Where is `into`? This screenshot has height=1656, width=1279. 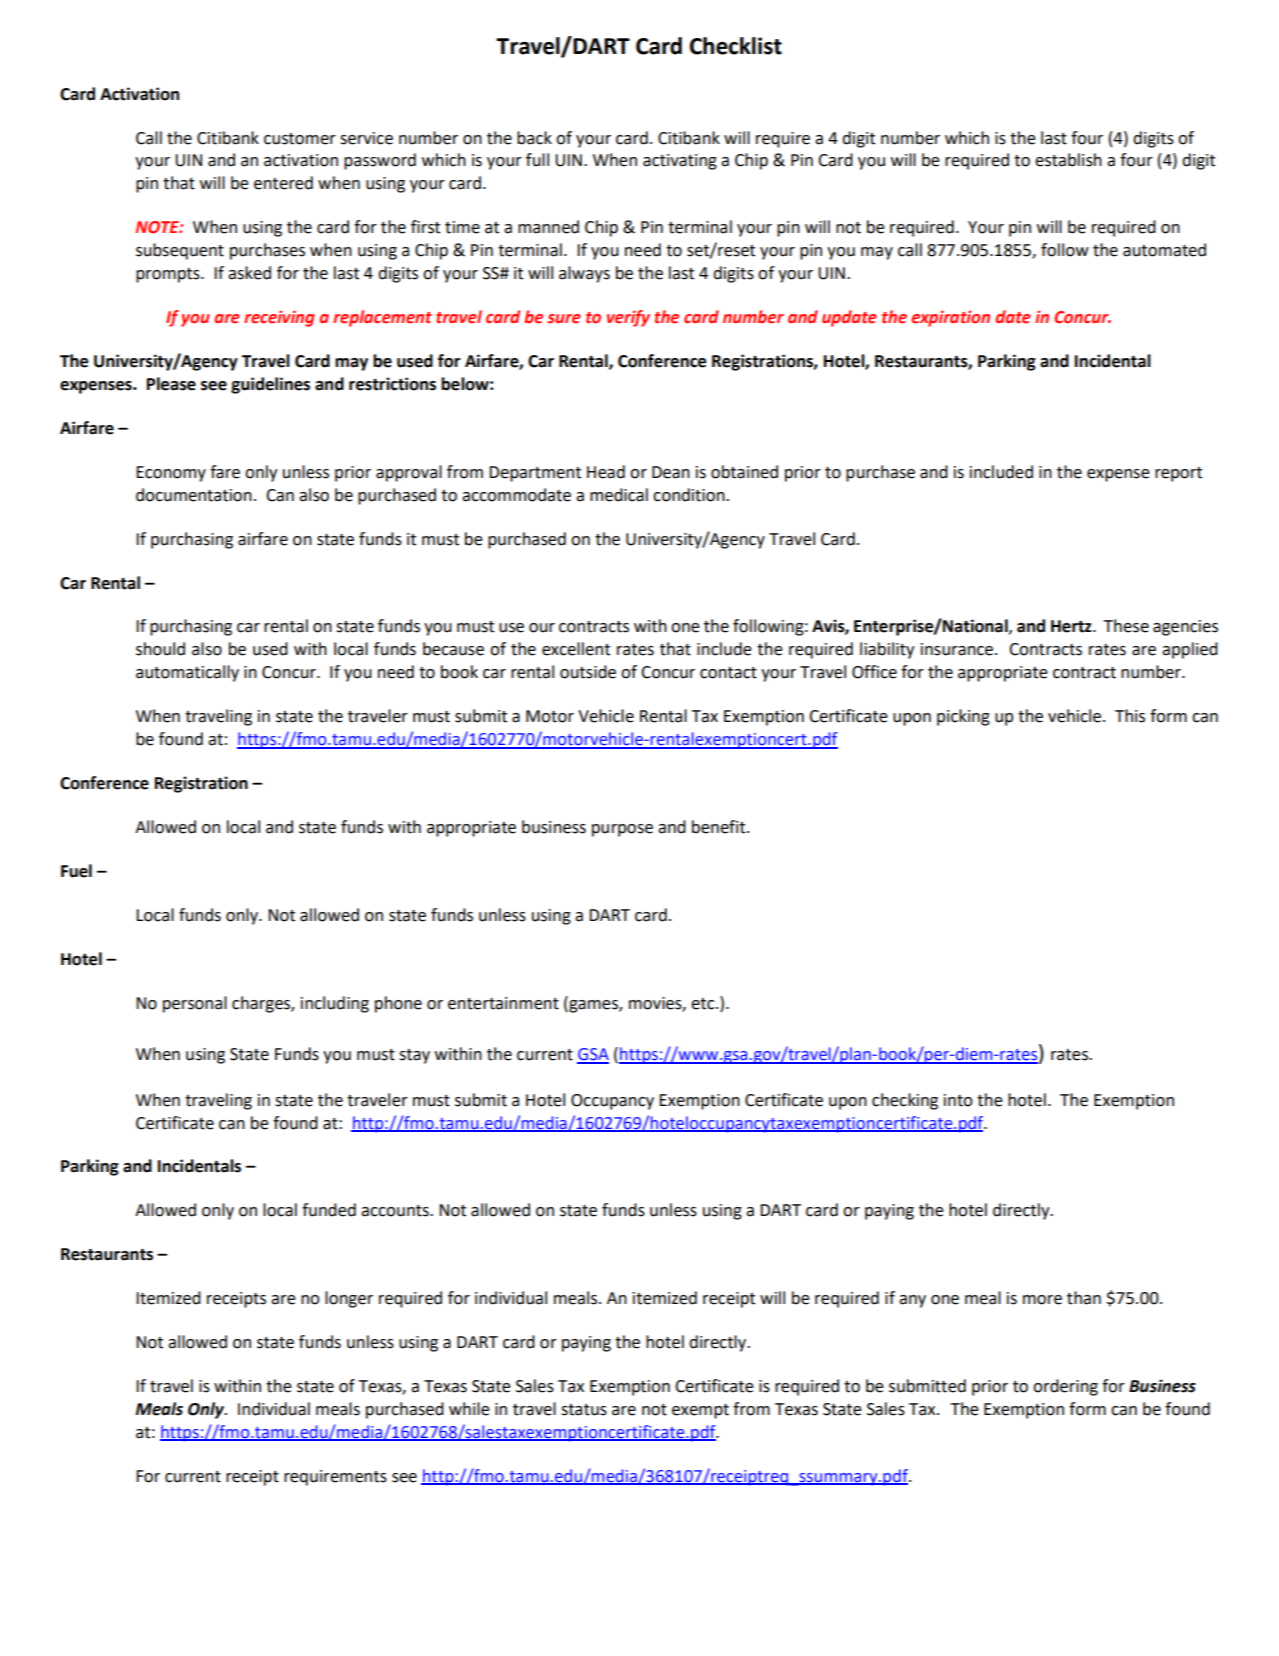 into is located at coordinates (958, 1100).
